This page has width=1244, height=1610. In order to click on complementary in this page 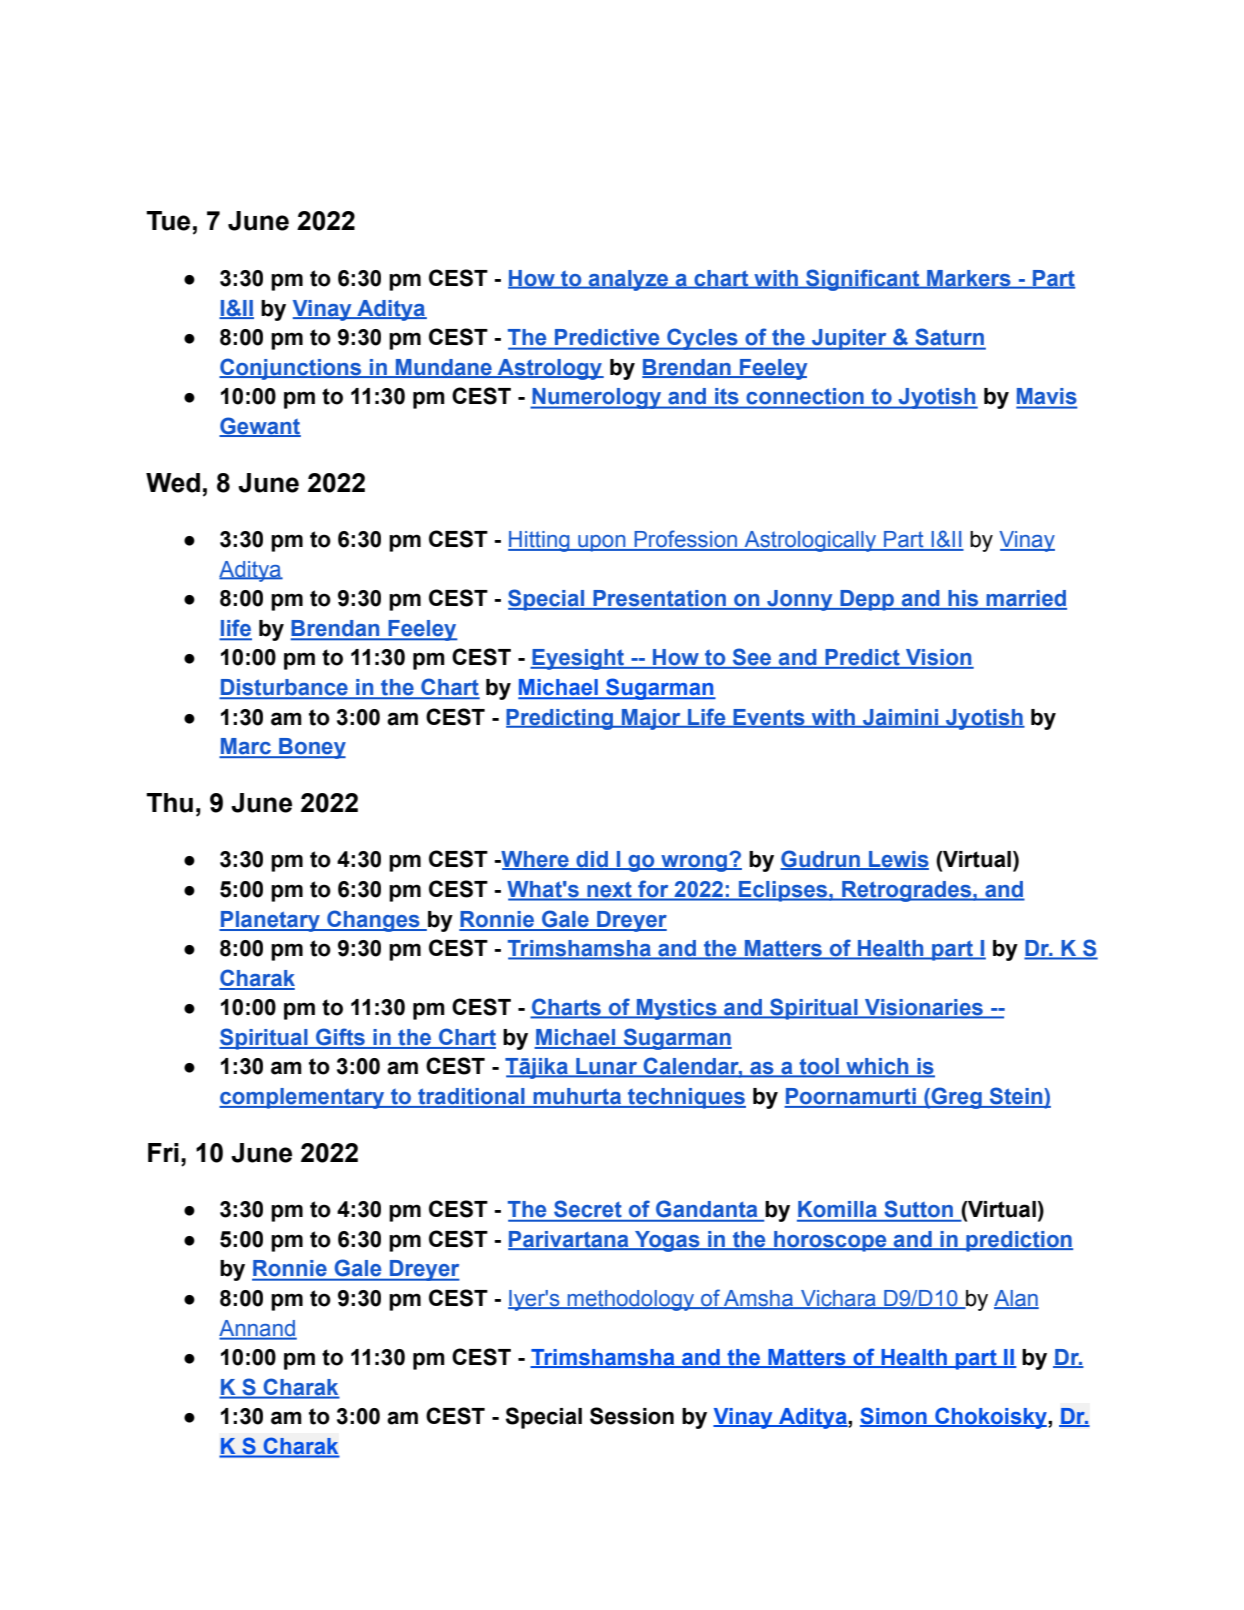, I will do `click(303, 1098)`.
